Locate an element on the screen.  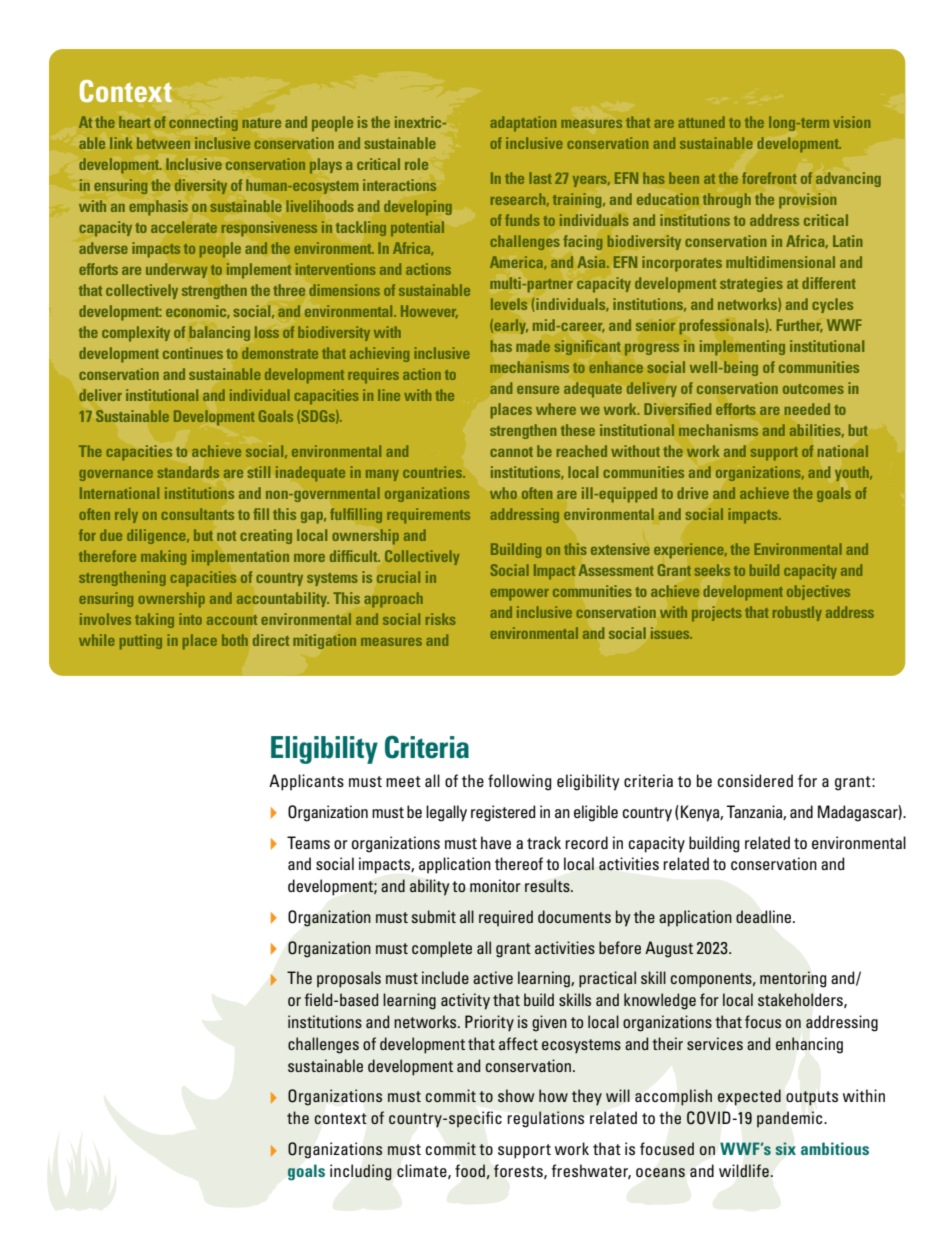
August is located at coordinates (669, 949).
